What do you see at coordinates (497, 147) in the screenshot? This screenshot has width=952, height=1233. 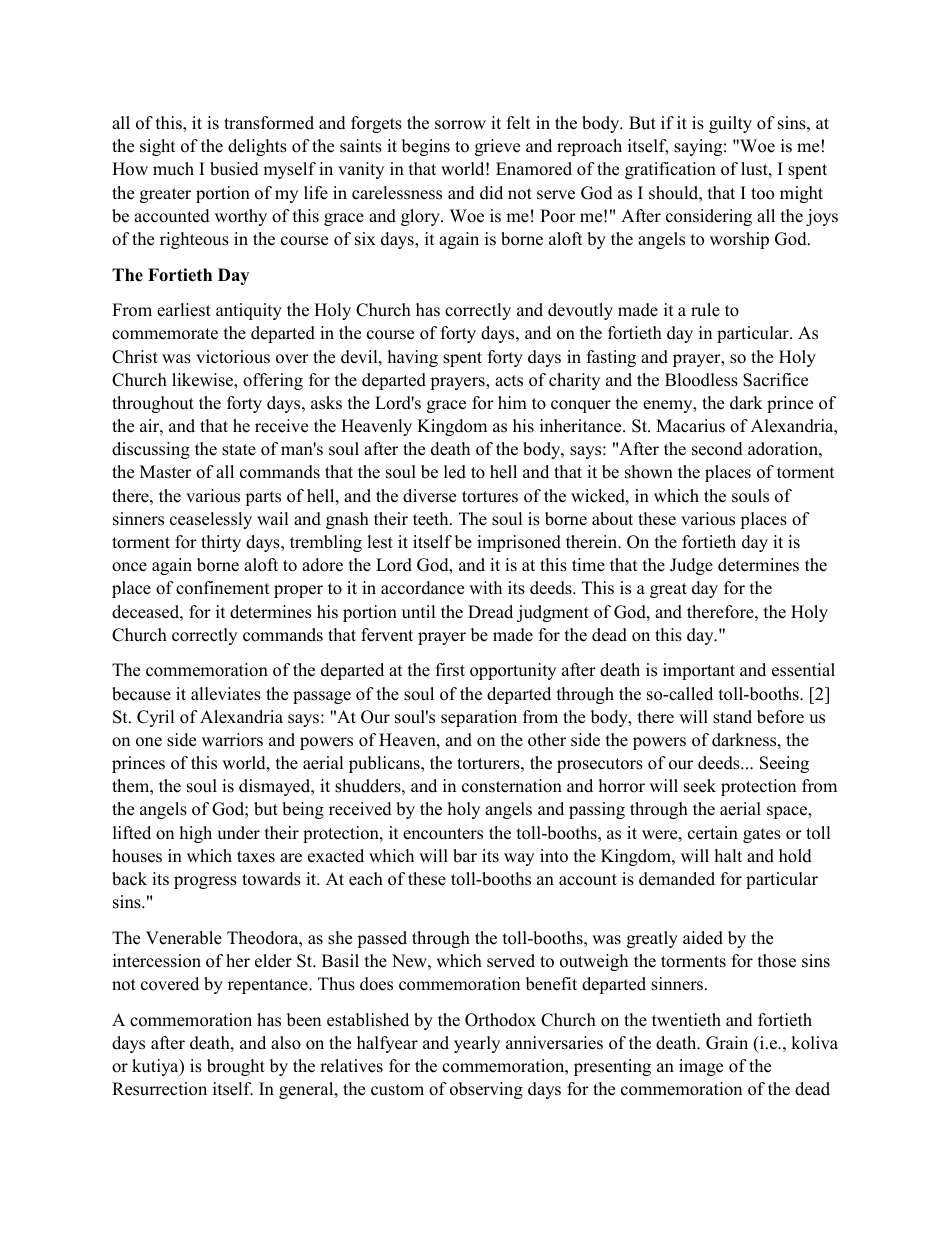 I see `grieve` at bounding box center [497, 147].
